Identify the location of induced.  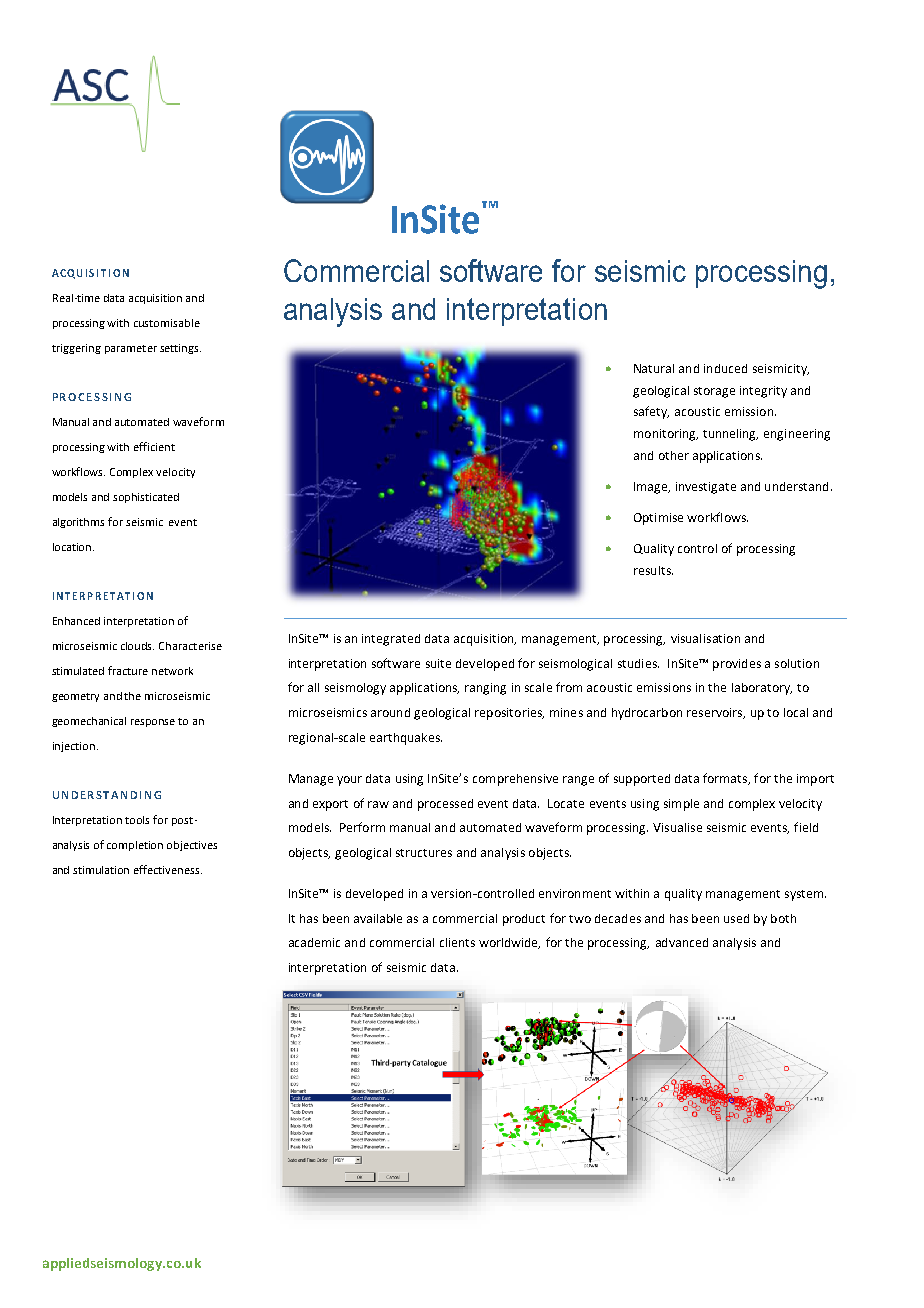
(725, 368).
